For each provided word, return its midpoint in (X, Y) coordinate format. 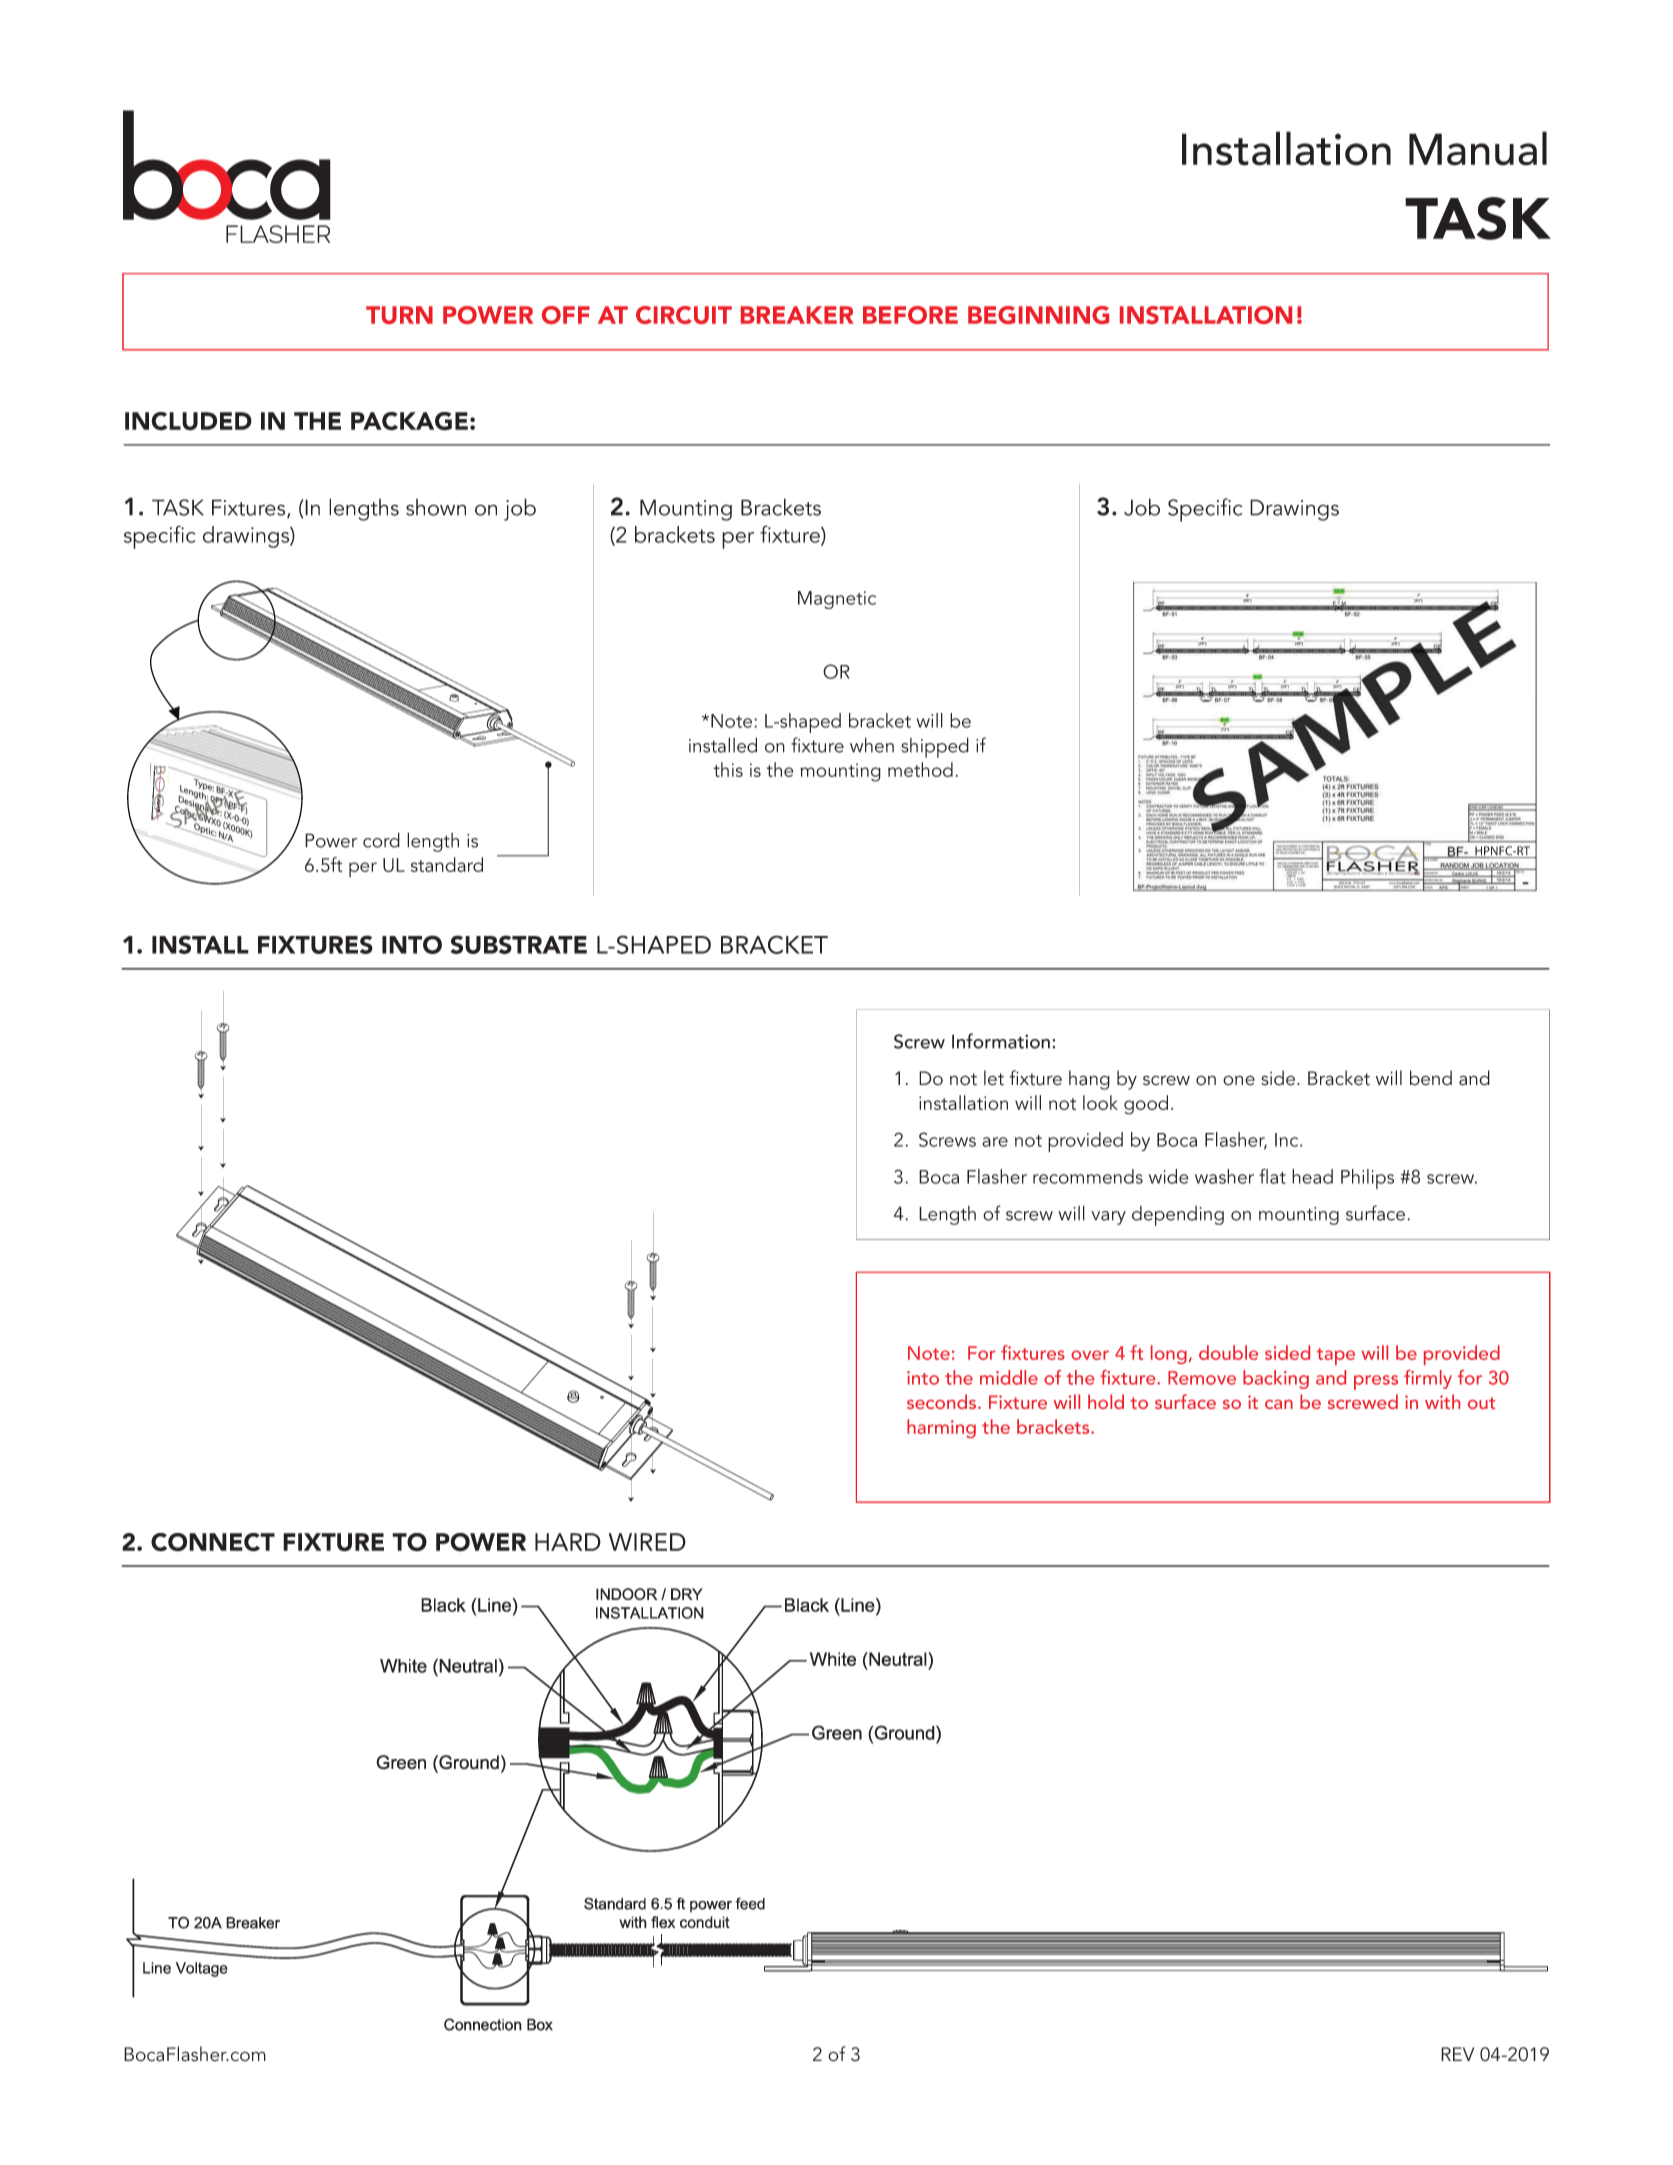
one (1239, 1080)
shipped (935, 747)
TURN (399, 315)
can (1279, 1404)
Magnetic (837, 600)
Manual (1478, 148)
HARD (568, 1542)
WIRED (647, 1542)
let (994, 1078)
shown (436, 507)
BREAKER (797, 315)
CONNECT (213, 1542)
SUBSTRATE (518, 944)
